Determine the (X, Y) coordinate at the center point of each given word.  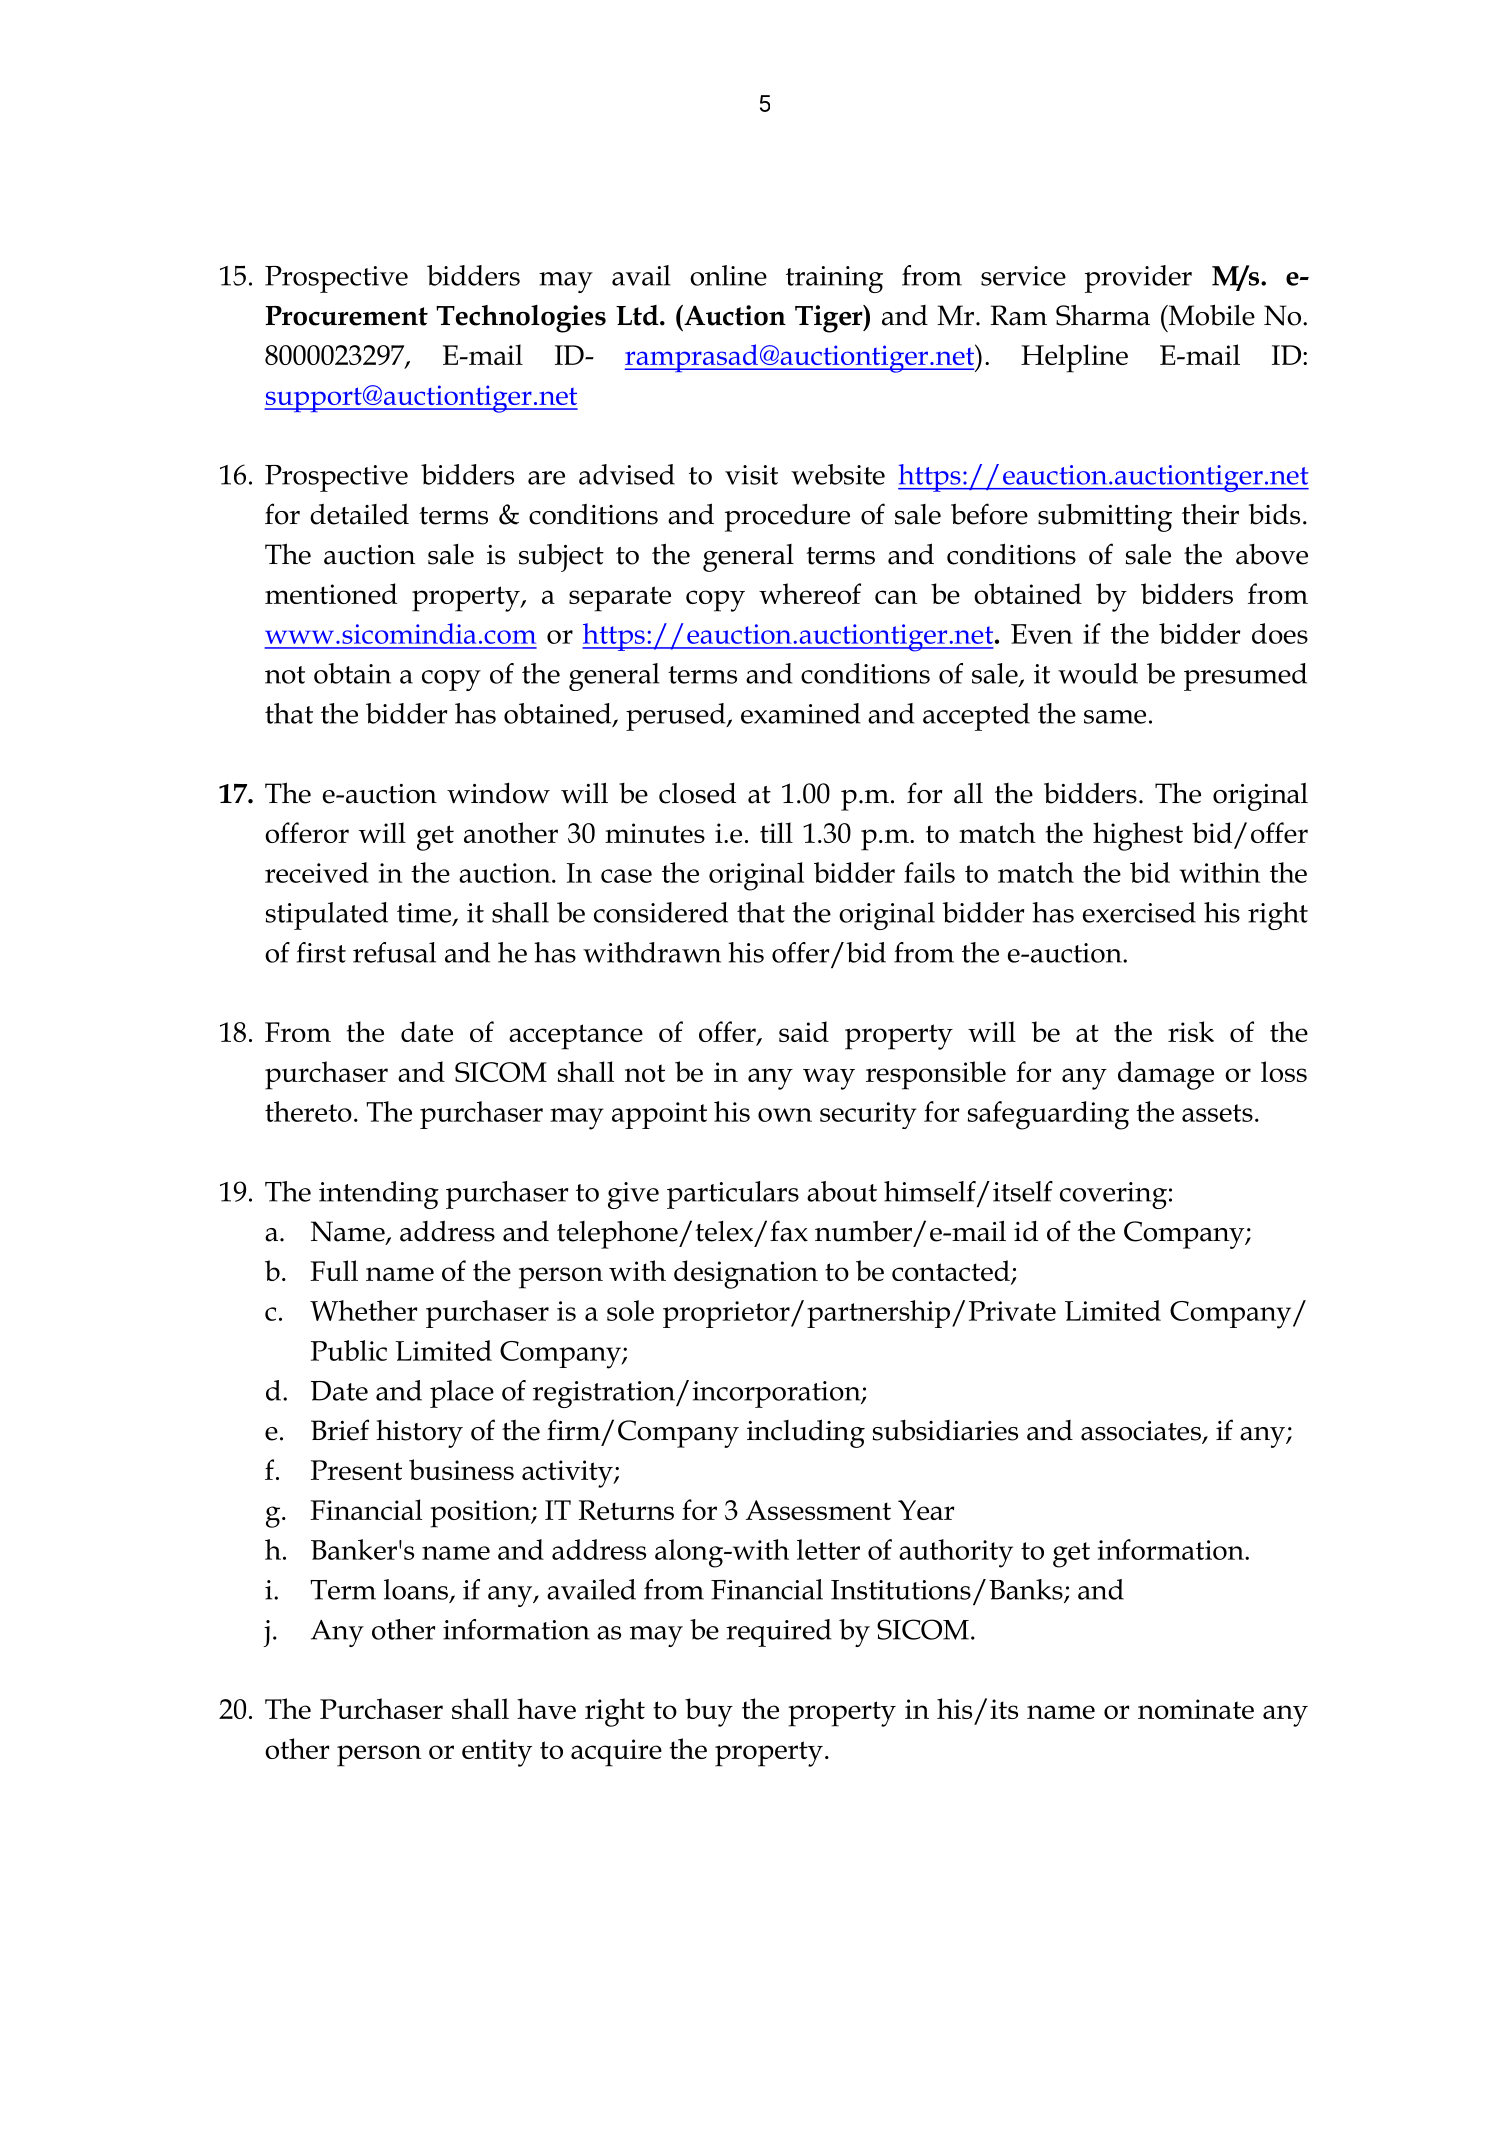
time (425, 914)
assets (1217, 1113)
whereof (810, 593)
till (776, 832)
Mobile (1210, 315)
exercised (1139, 912)
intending (379, 1195)
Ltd (638, 315)
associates (1142, 1432)
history (419, 1434)
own (785, 1115)
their (1210, 514)
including (806, 1433)
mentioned (331, 593)
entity (497, 1753)
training (834, 279)
